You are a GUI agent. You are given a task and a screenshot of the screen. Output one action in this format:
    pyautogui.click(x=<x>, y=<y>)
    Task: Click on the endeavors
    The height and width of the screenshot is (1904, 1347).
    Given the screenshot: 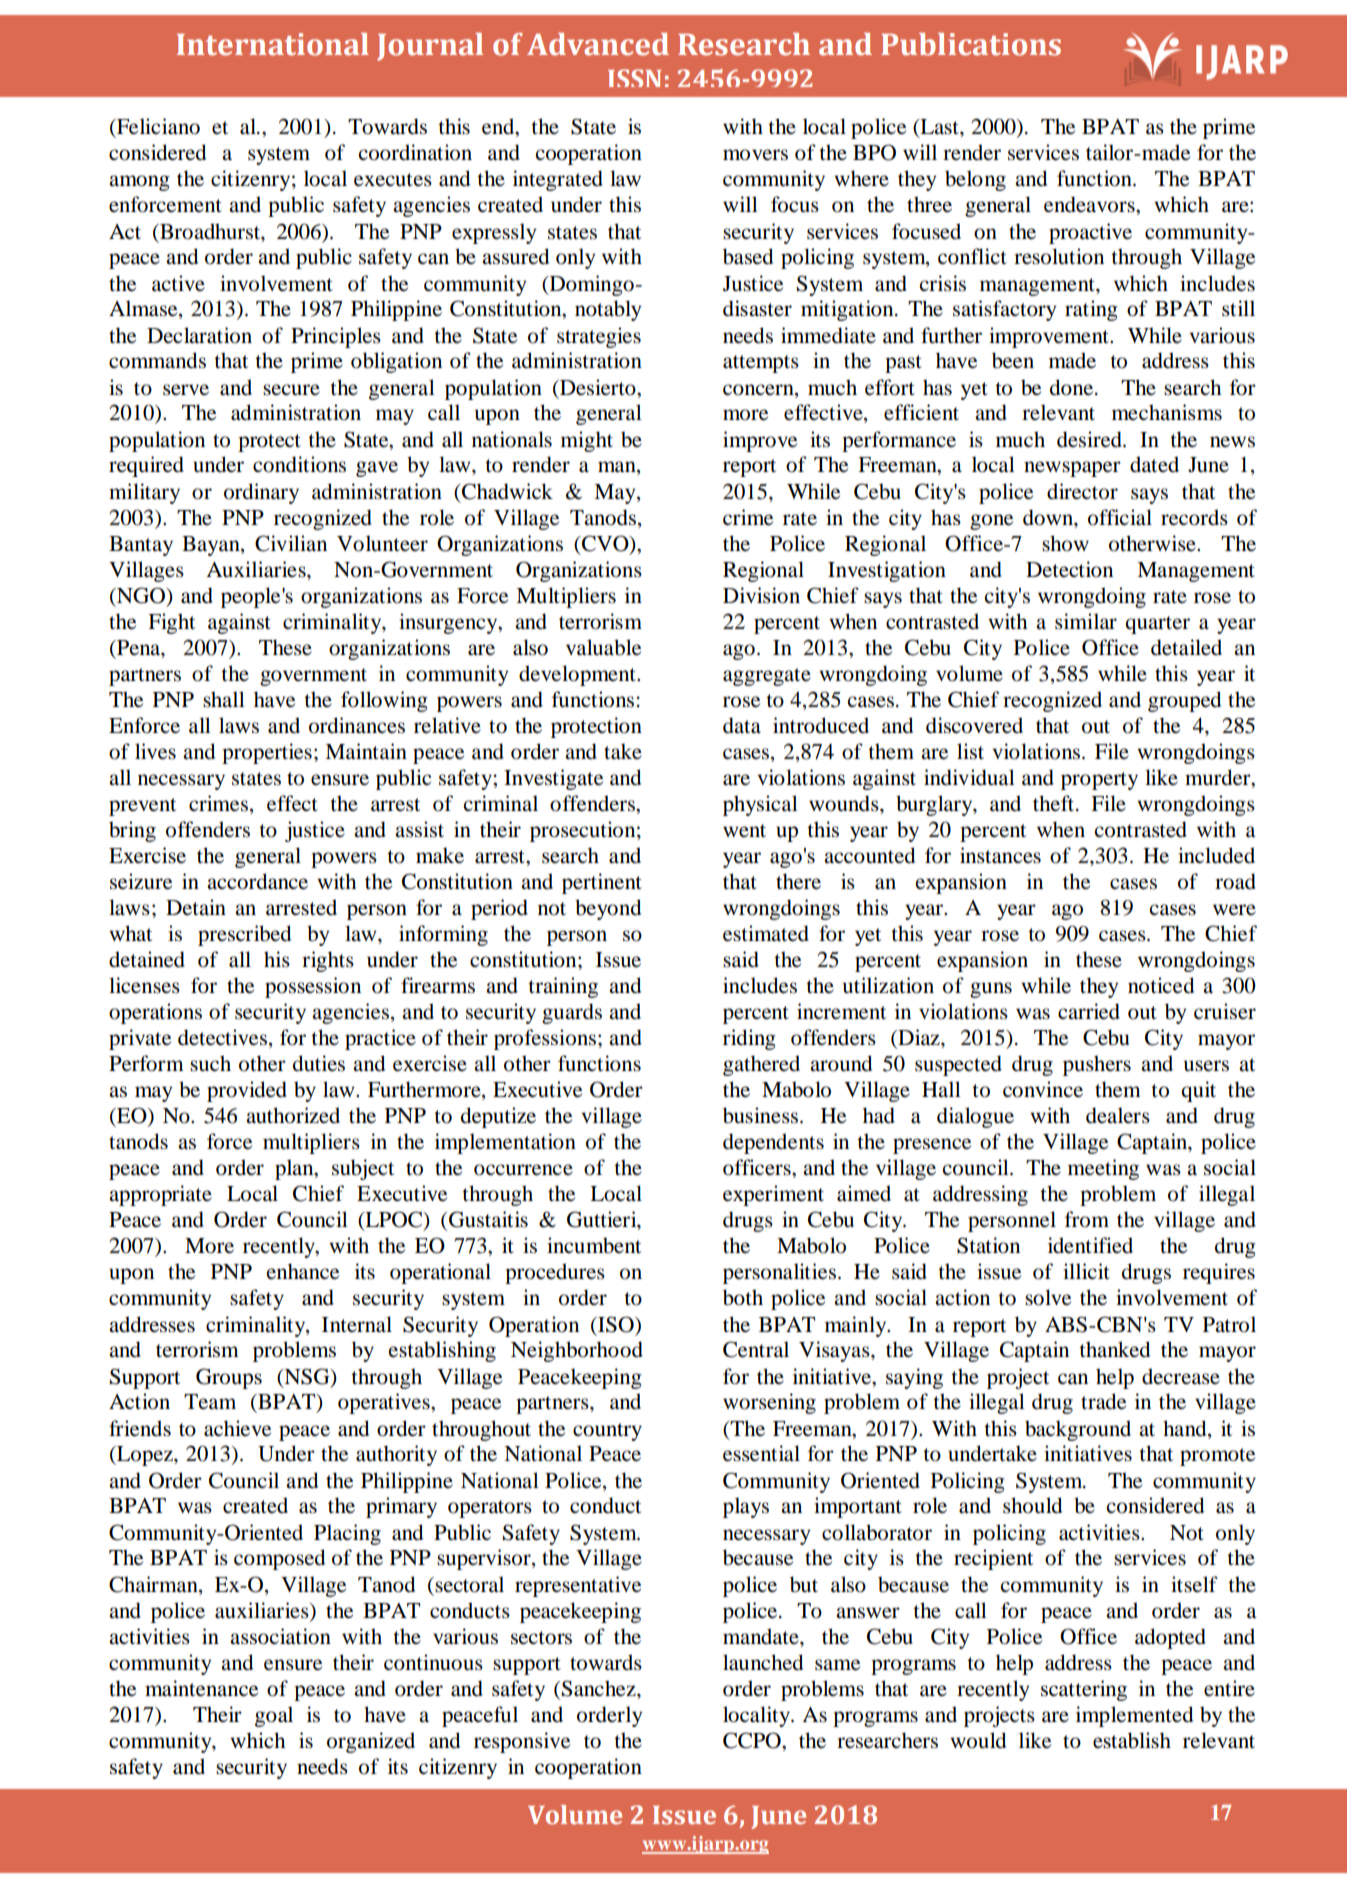 What is the action you would take?
    pyautogui.click(x=1090, y=204)
